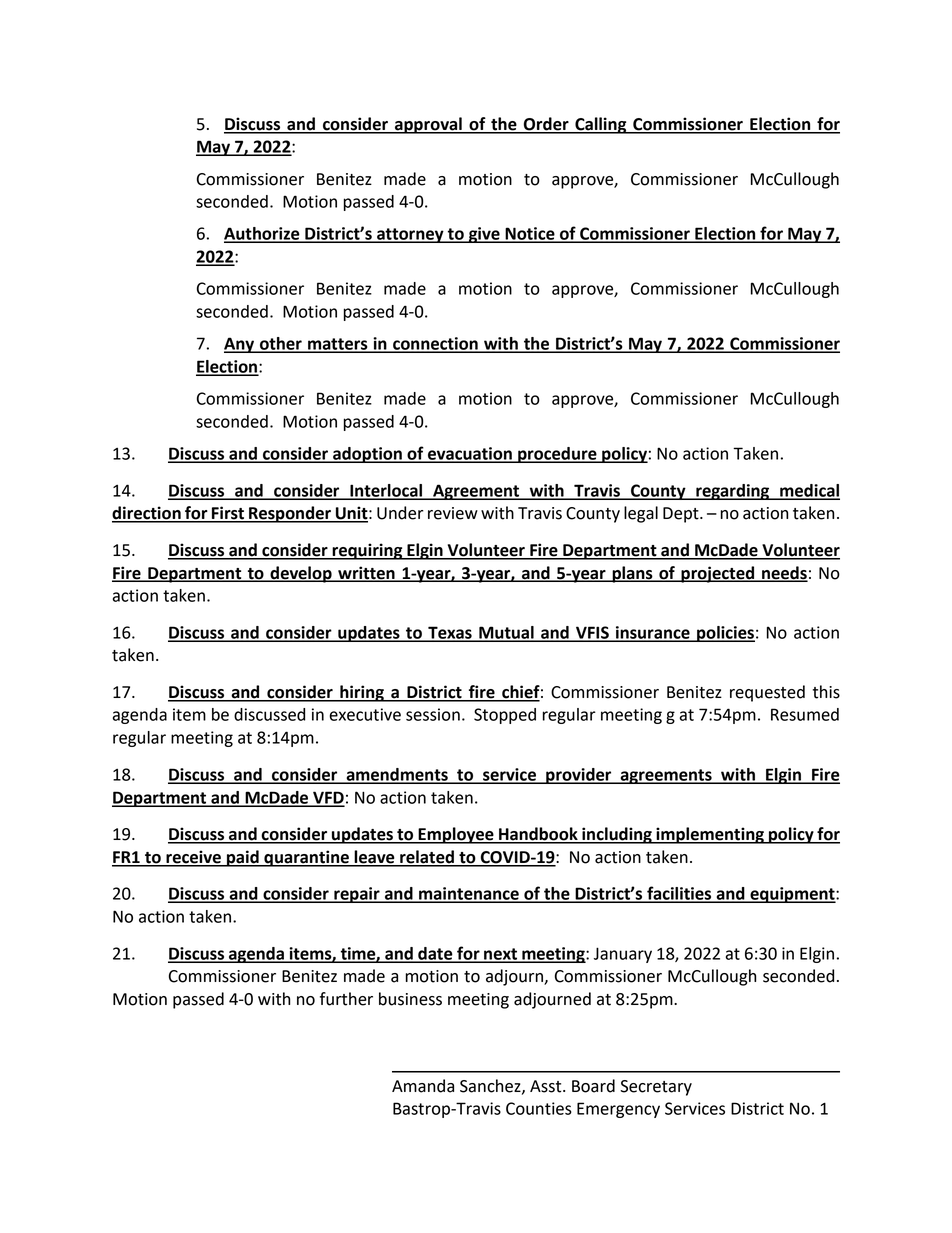  Describe the element at coordinates (470, 454) in the page. I see `evacuation` at that location.
